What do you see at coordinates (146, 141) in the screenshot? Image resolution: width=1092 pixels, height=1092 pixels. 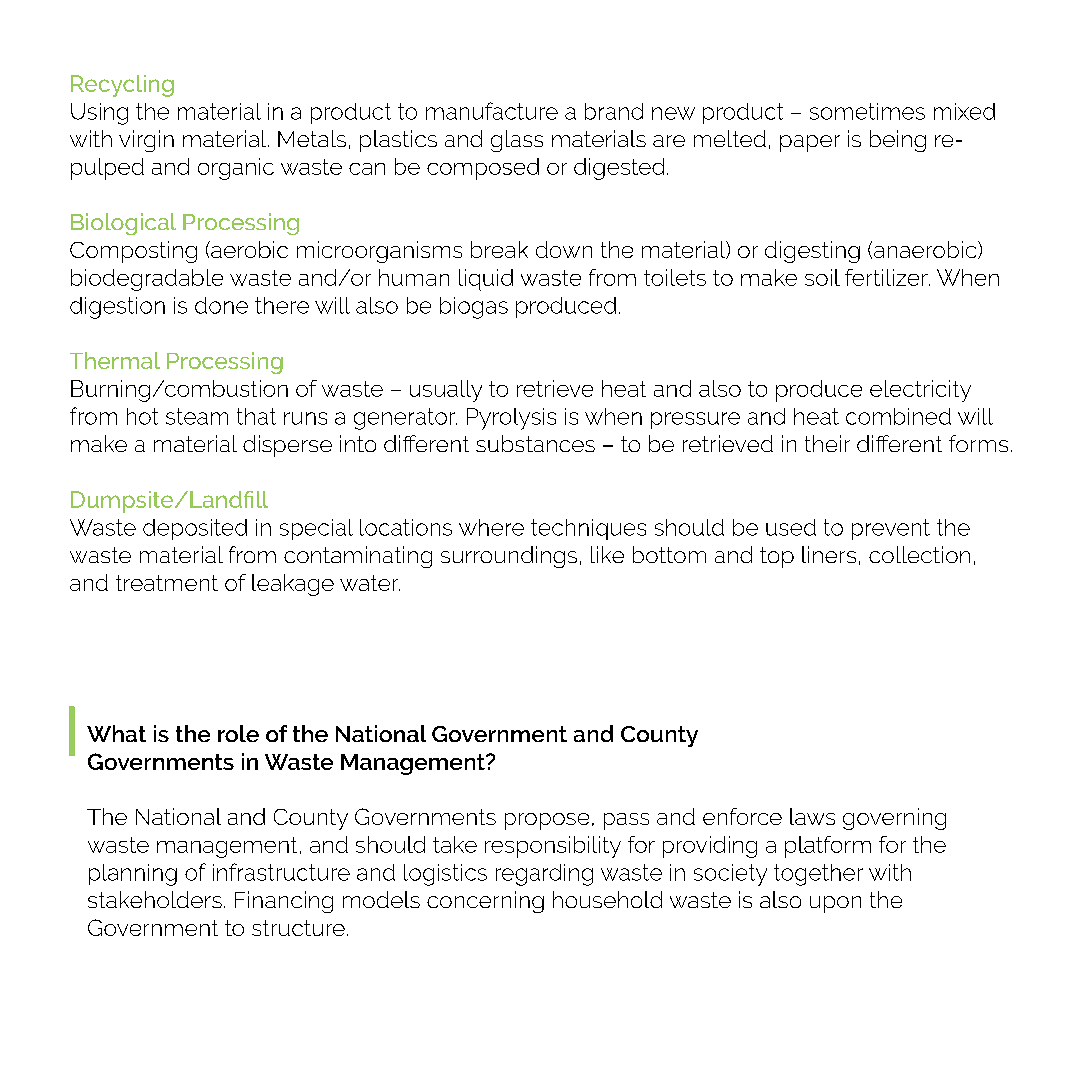 I see `virgin` at bounding box center [146, 141].
